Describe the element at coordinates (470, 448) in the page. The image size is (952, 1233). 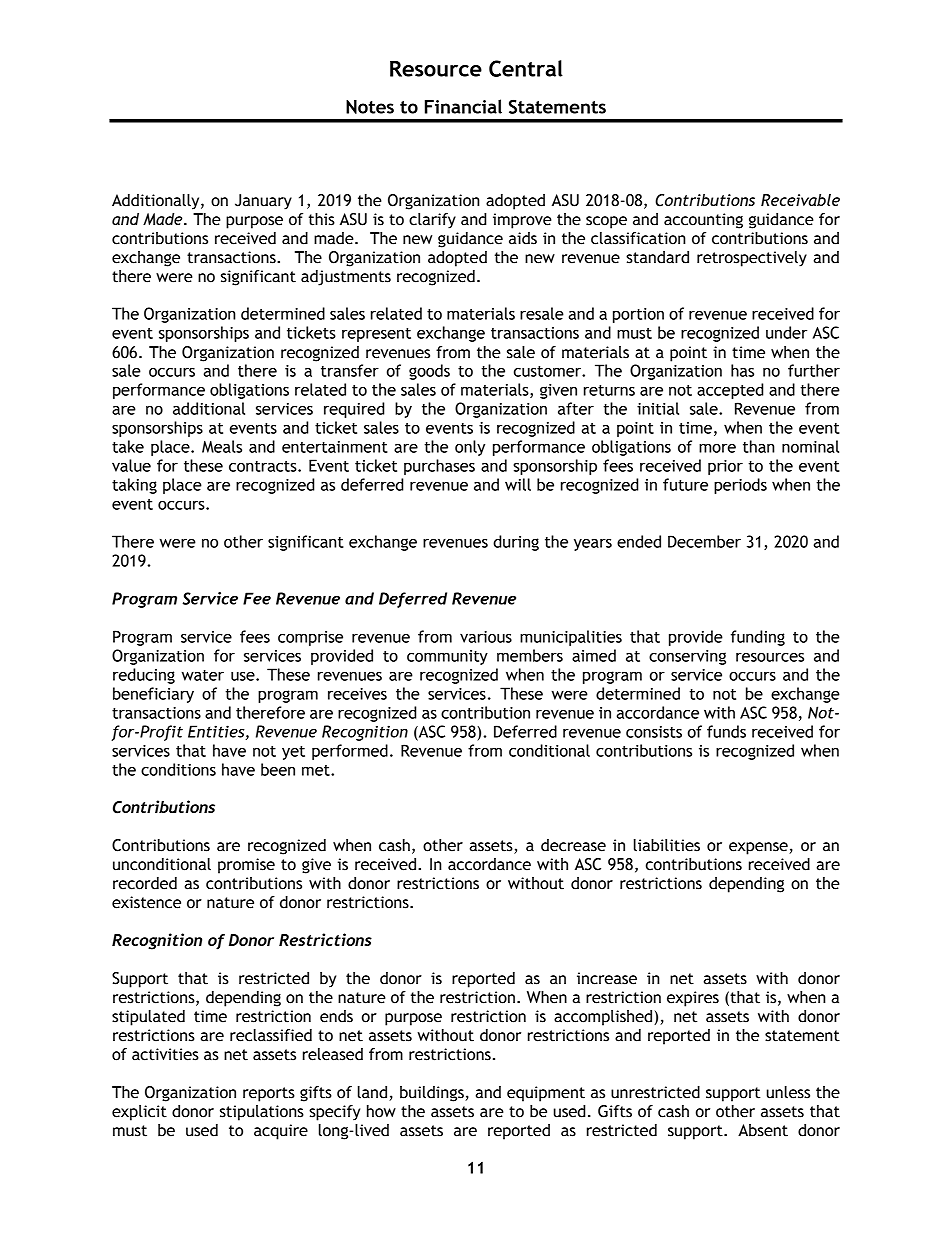
I see `only` at that location.
